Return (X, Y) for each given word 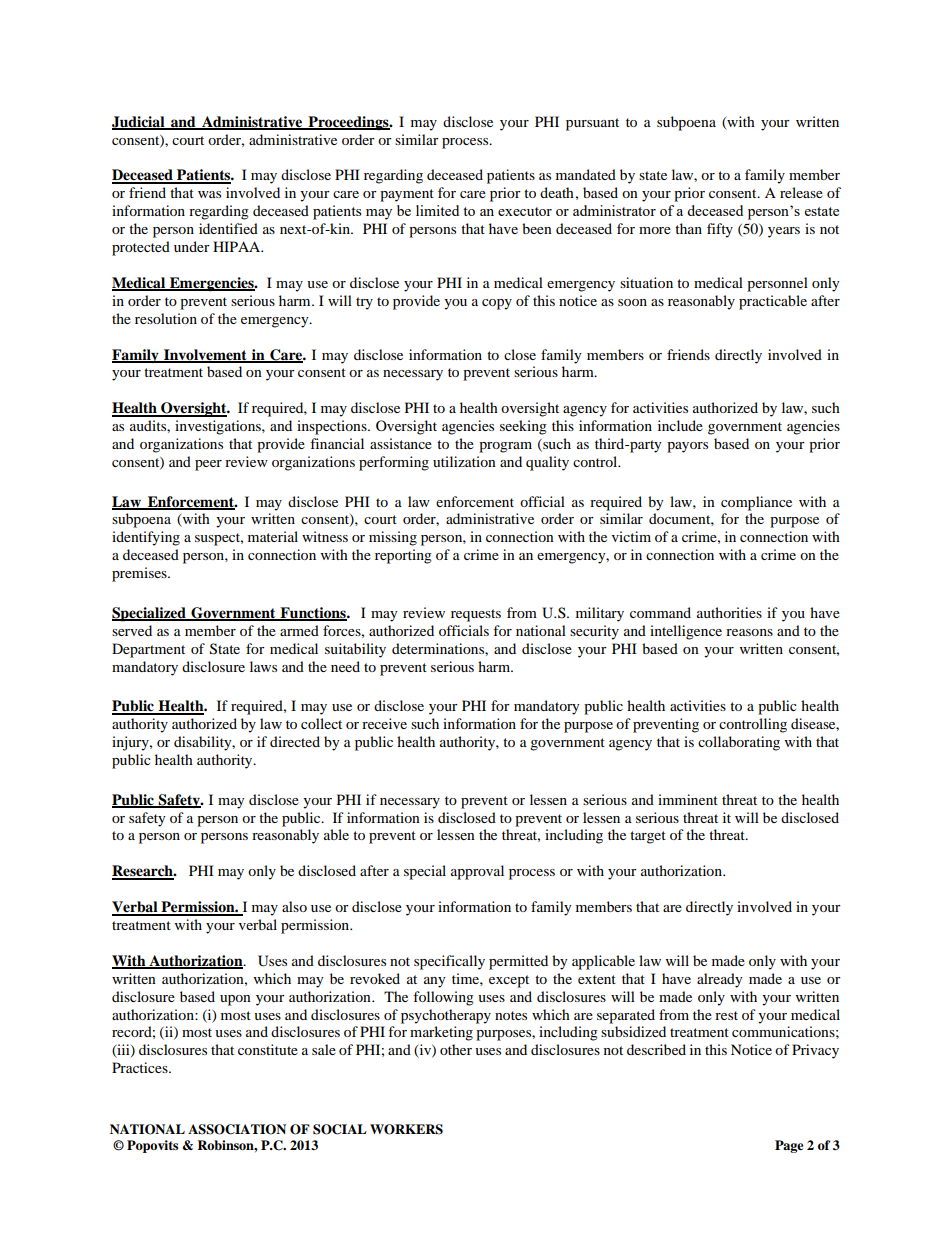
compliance (756, 503)
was (209, 194)
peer (208, 465)
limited (437, 210)
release (801, 192)
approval (477, 872)
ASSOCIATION (237, 1129)
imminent (688, 799)
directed (295, 741)
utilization (464, 461)
